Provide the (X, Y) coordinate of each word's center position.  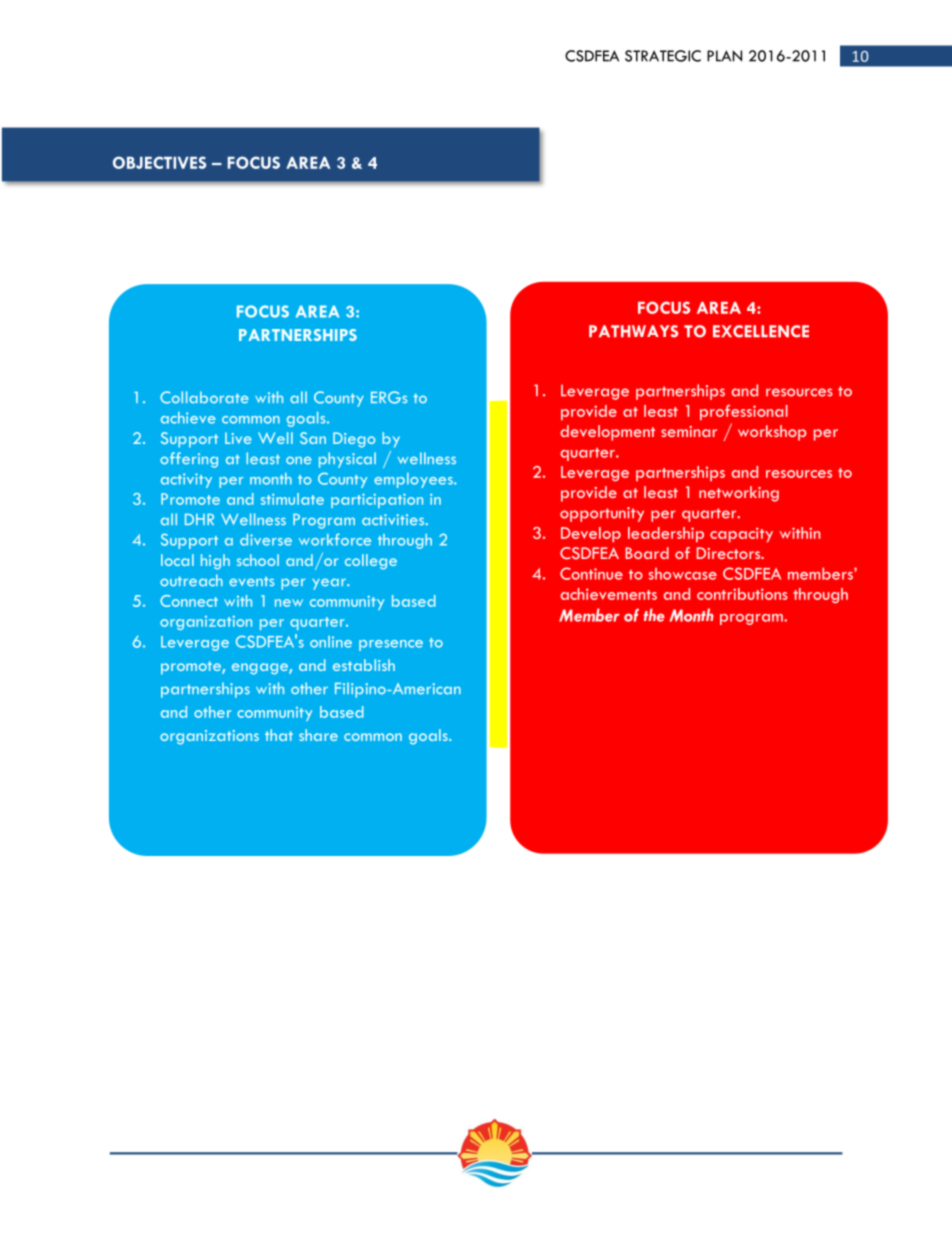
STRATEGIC (663, 56)
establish (364, 665)
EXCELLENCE (761, 331)
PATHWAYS (633, 331)
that (279, 735)
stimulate (292, 499)
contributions (742, 594)
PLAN (724, 56)
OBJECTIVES (159, 162)
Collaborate (204, 397)
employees (414, 480)
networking (739, 494)
